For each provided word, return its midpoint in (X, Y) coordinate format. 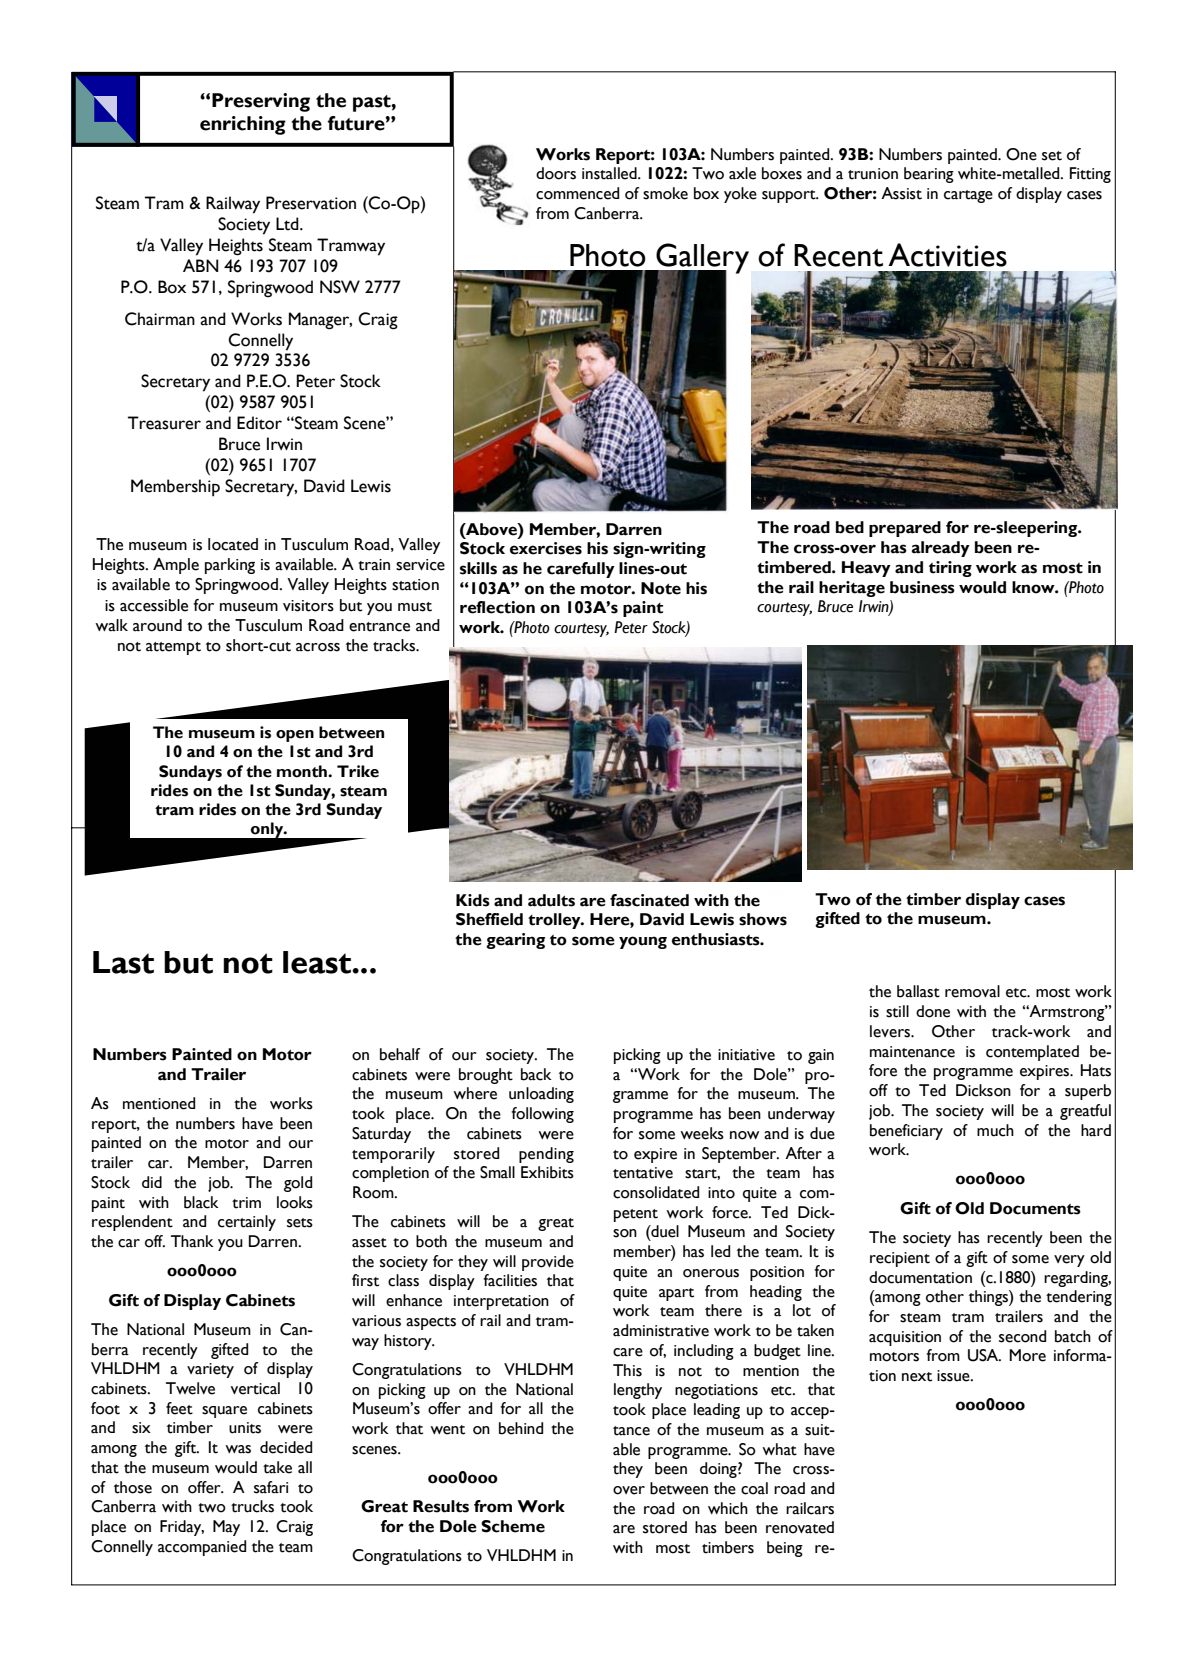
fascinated (649, 900)
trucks (252, 1506)
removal (972, 991)
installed (610, 173)
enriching (243, 125)
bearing (929, 175)
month (303, 771)
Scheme (513, 1526)
